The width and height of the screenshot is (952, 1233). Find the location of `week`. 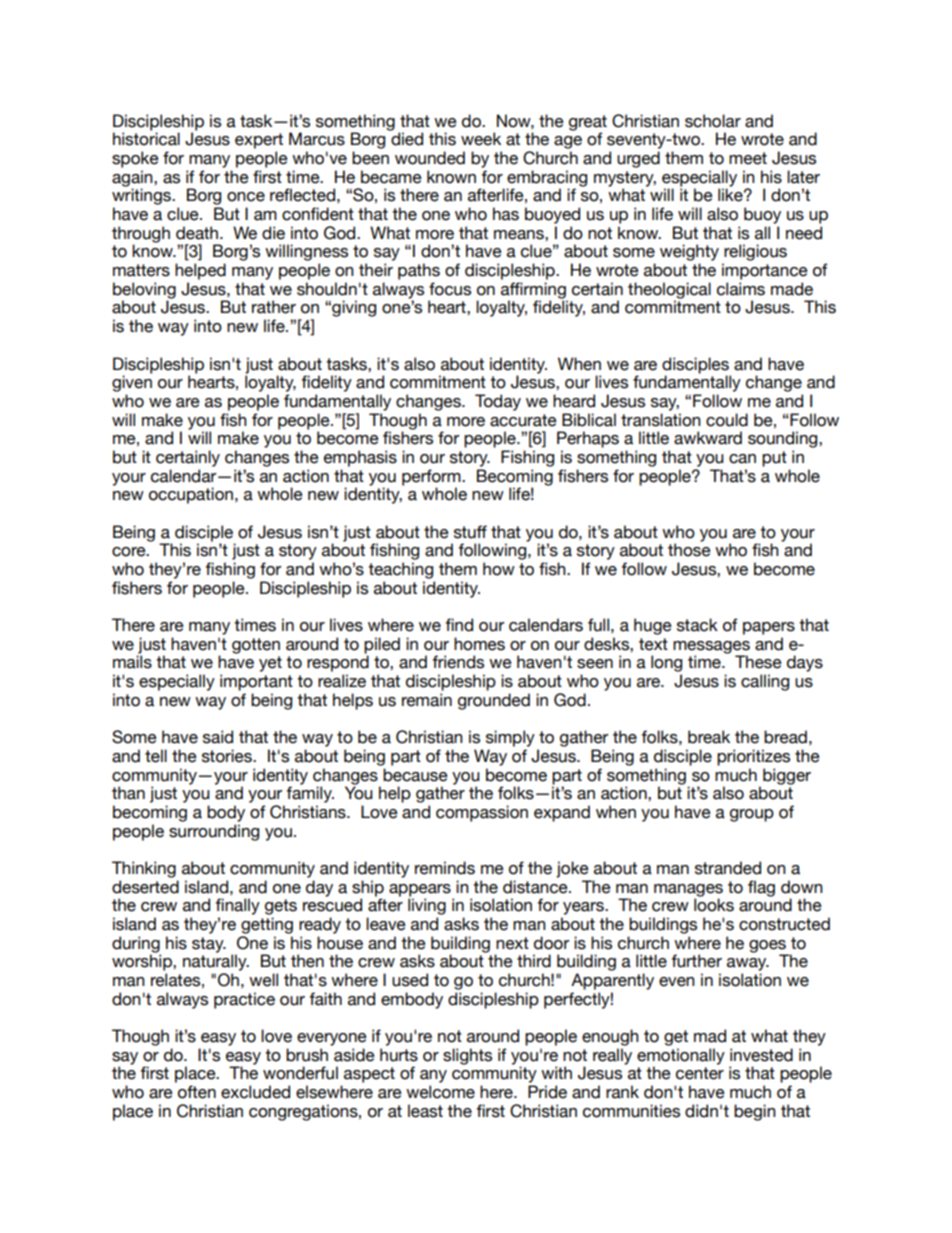

week is located at coordinates (481, 139).
